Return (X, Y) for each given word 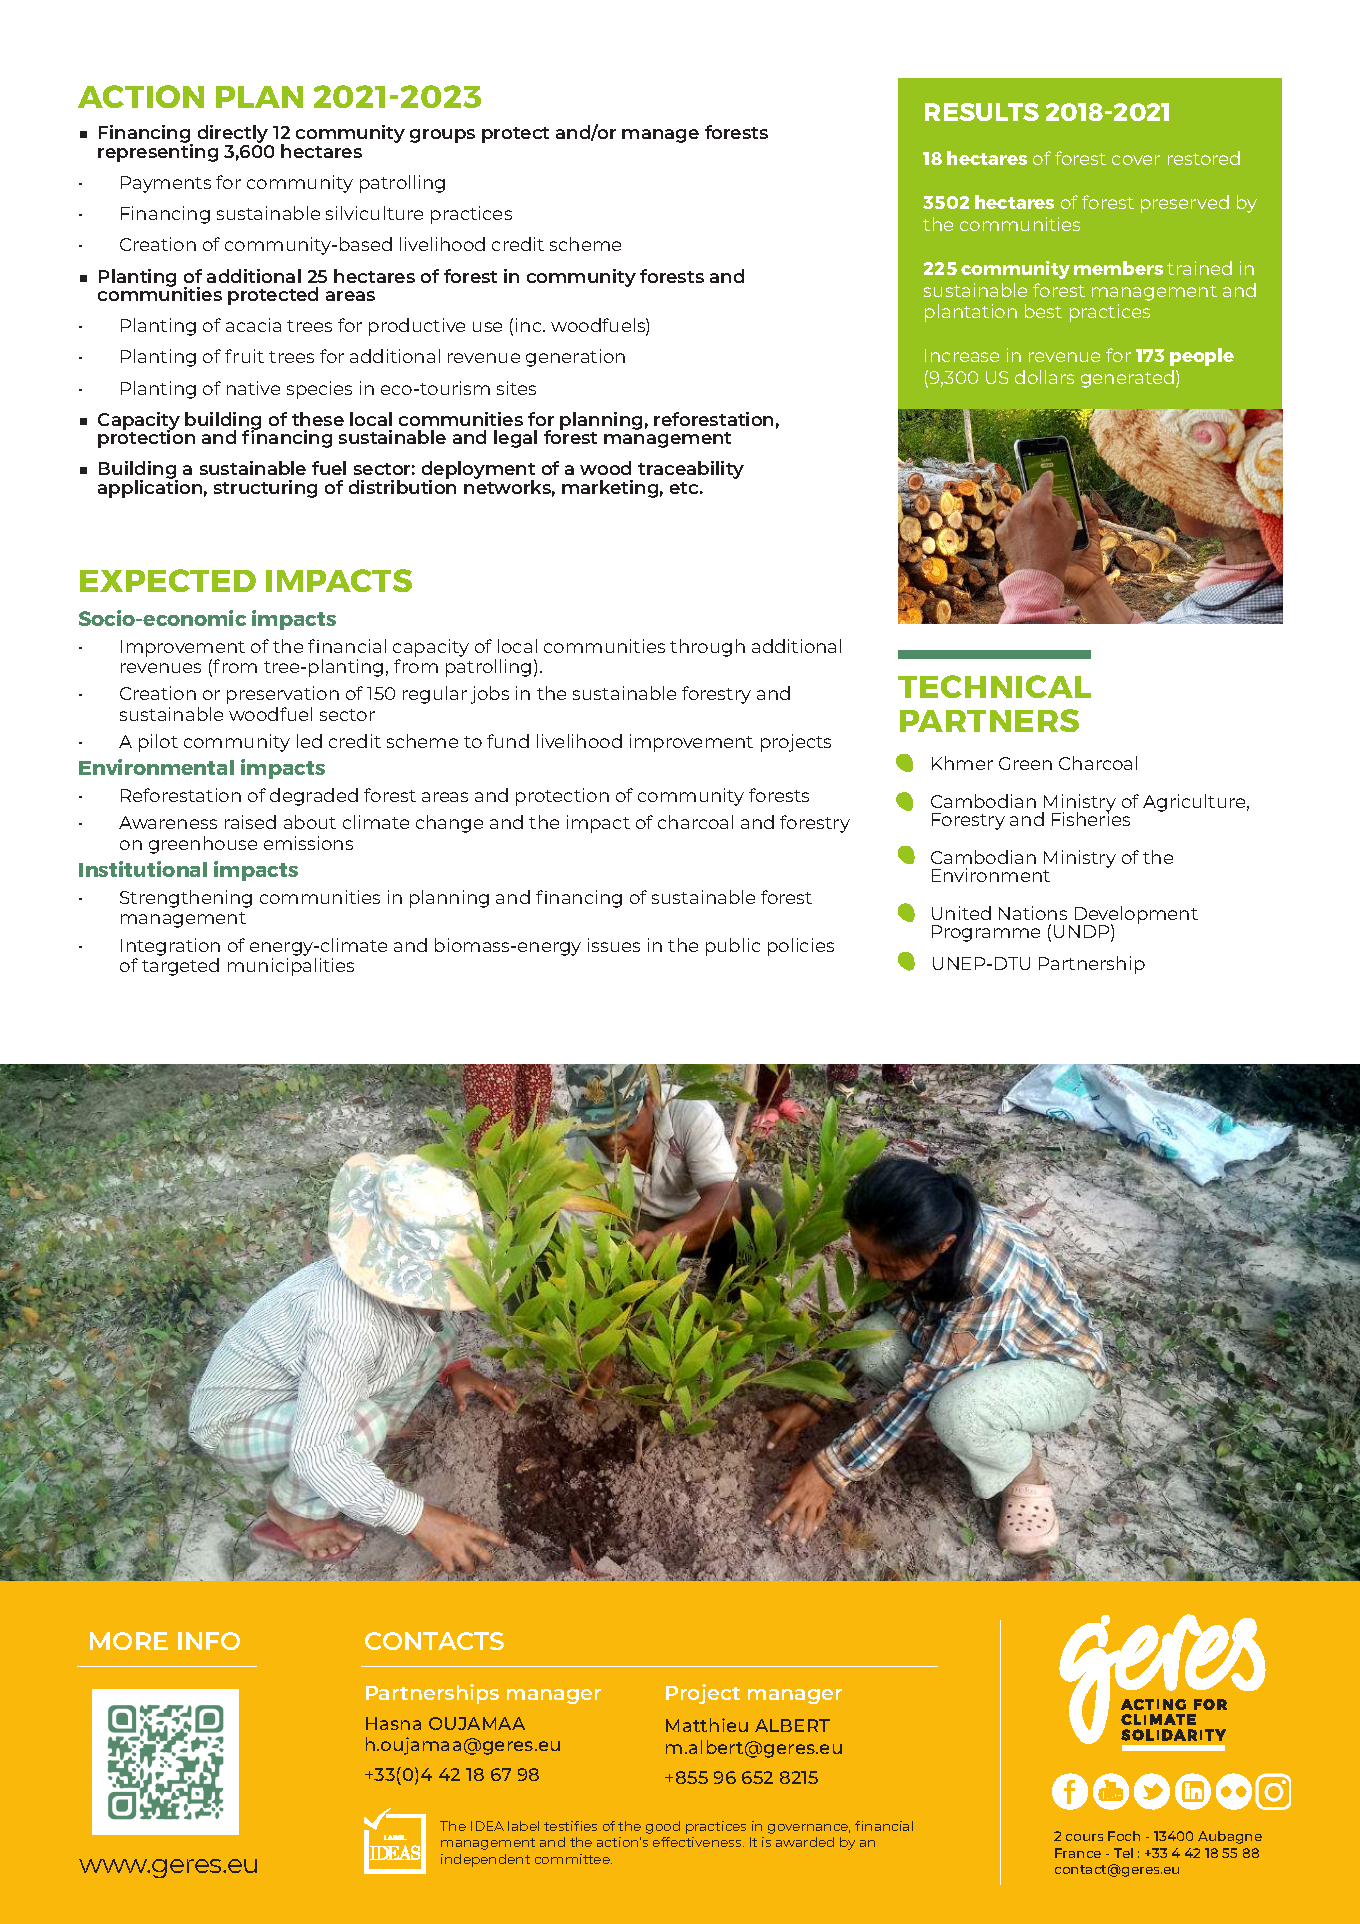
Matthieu (707, 1725)
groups (442, 136)
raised (250, 822)
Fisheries (1091, 818)
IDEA (487, 1826)
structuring (265, 489)
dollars (1044, 377)
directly (234, 135)
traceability (691, 470)
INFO (209, 1641)
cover (1136, 160)
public (733, 947)
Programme (986, 933)
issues (614, 945)
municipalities (291, 967)
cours (1084, 1837)
